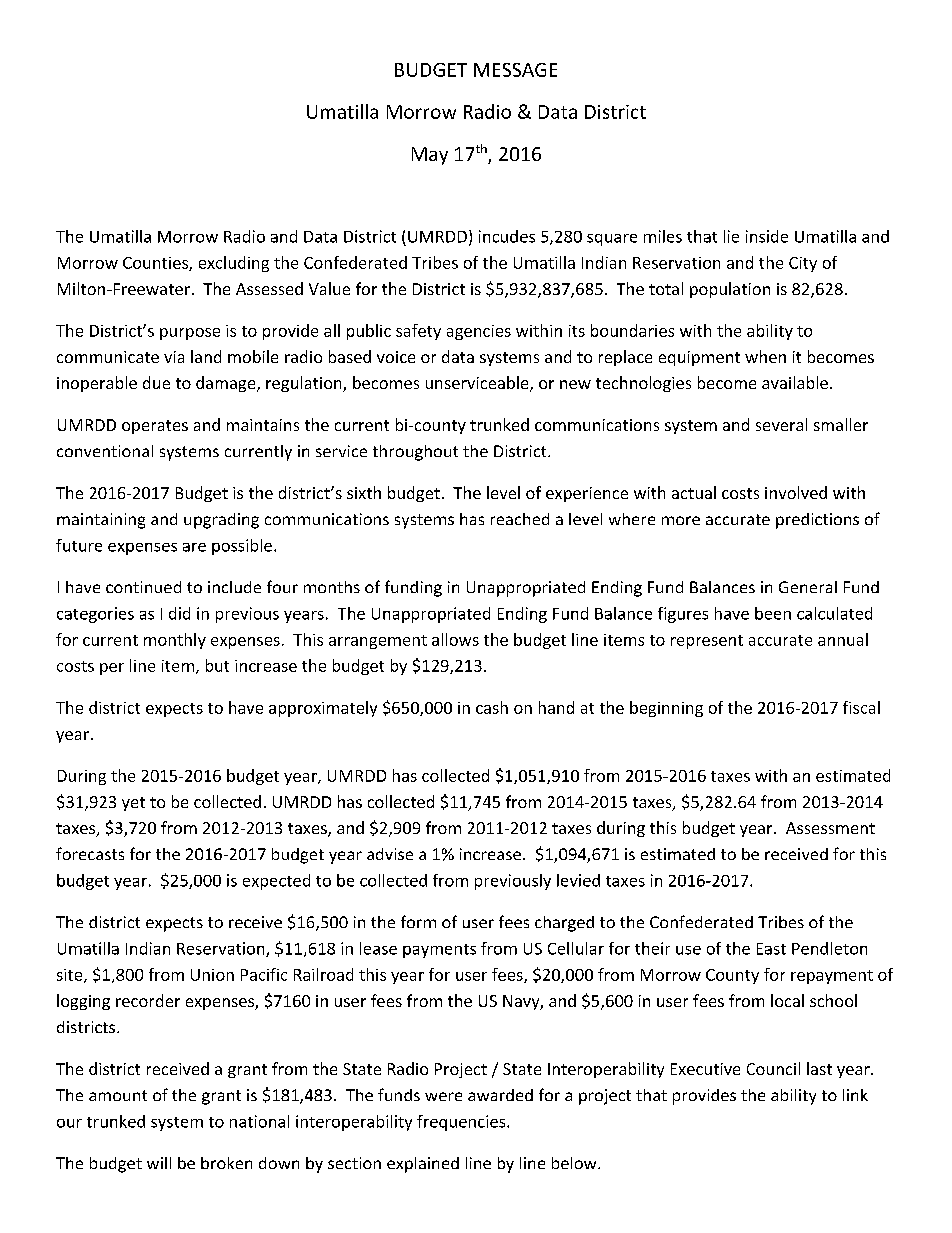 This page has height=1233, width=952. I want to click on MESSAGE, so click(515, 70).
